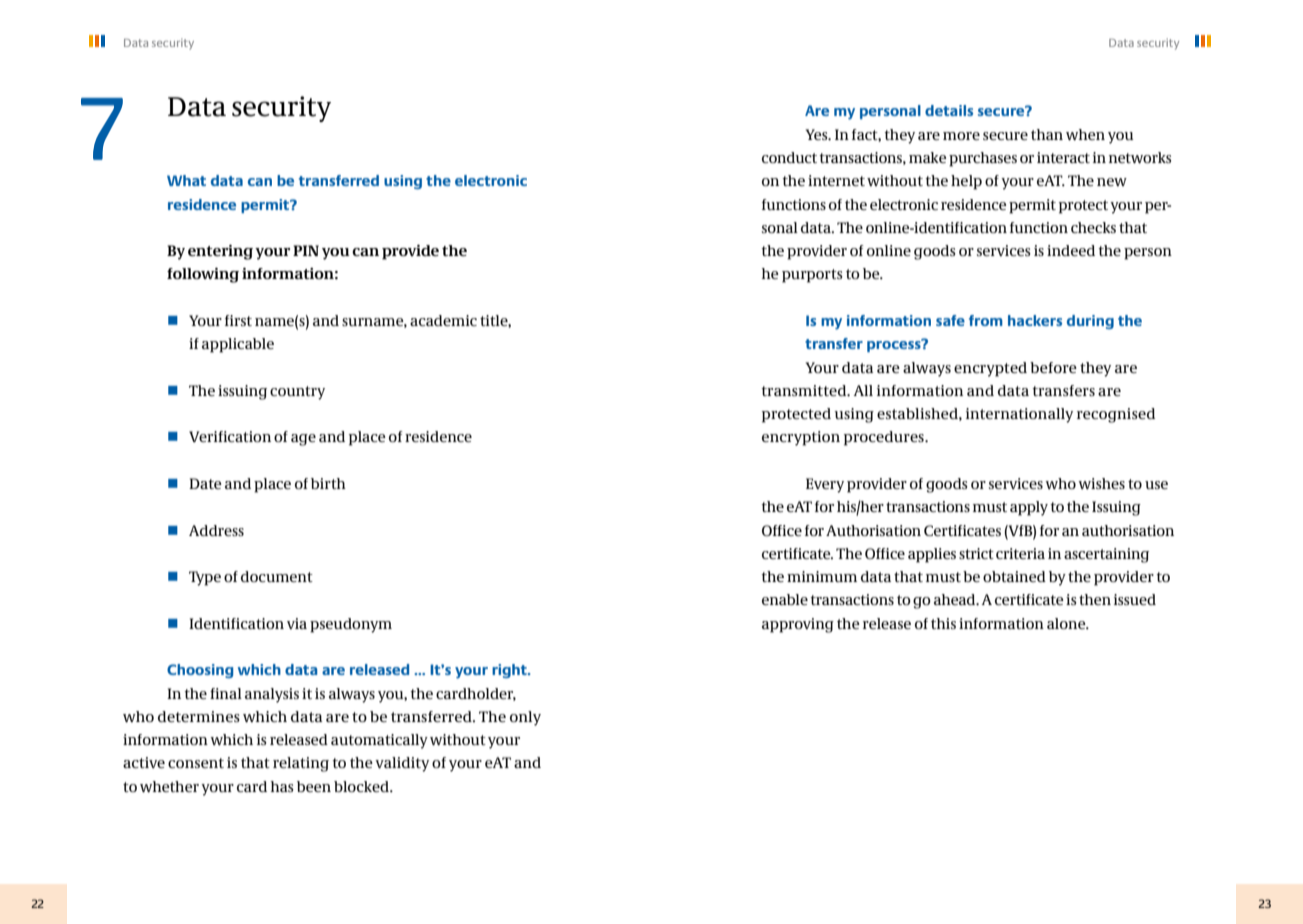 The image size is (1303, 924). What do you see at coordinates (812, 276) in the screenshot?
I see `purports` at bounding box center [812, 276].
